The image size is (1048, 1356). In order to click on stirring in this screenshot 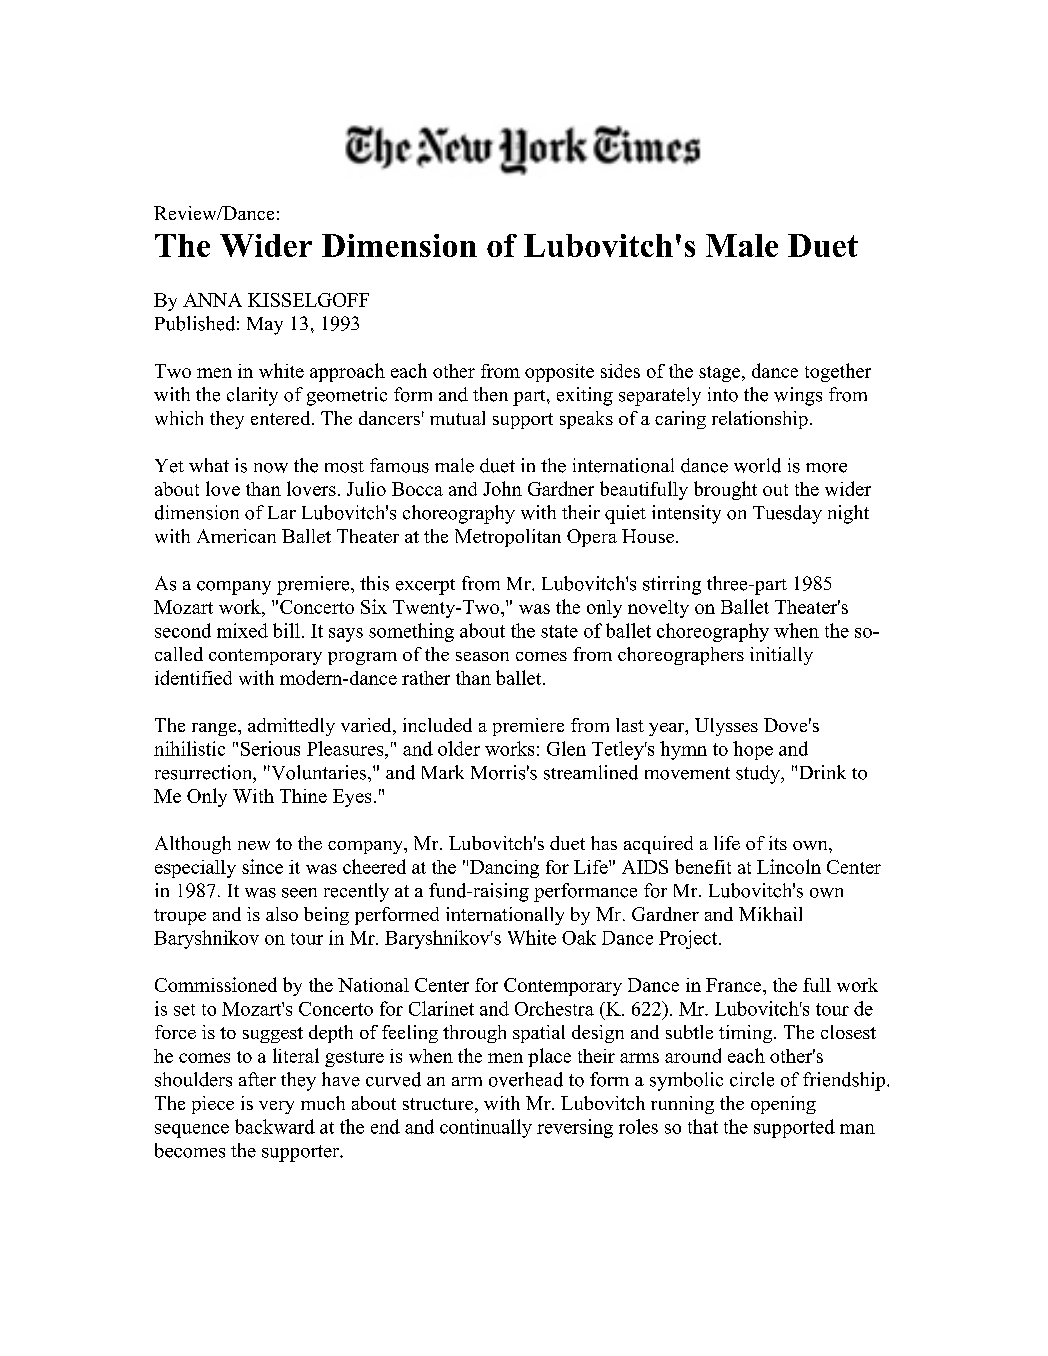, I will do `click(672, 585)`.
